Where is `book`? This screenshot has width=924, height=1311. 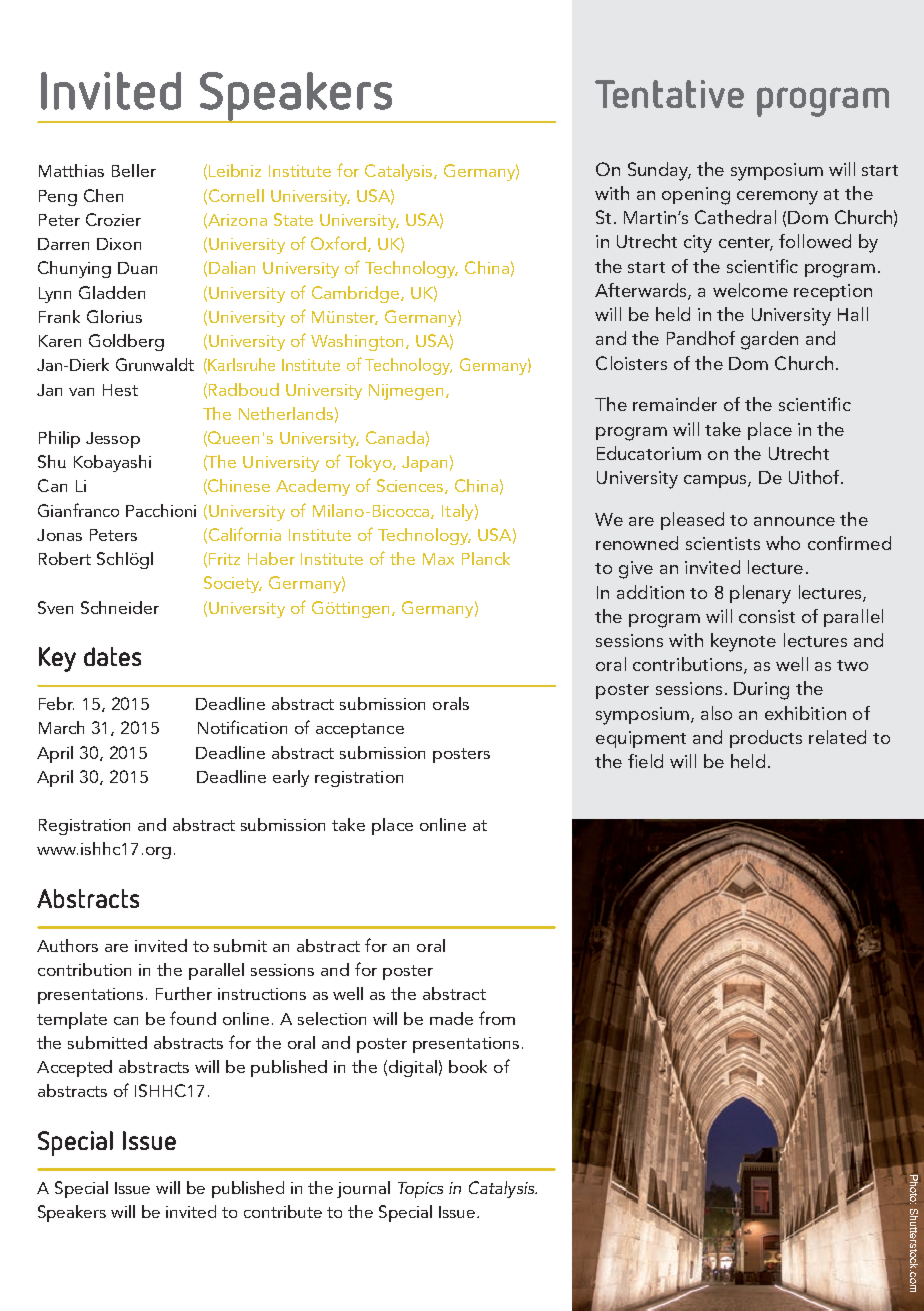 book is located at coordinates (468, 1066).
